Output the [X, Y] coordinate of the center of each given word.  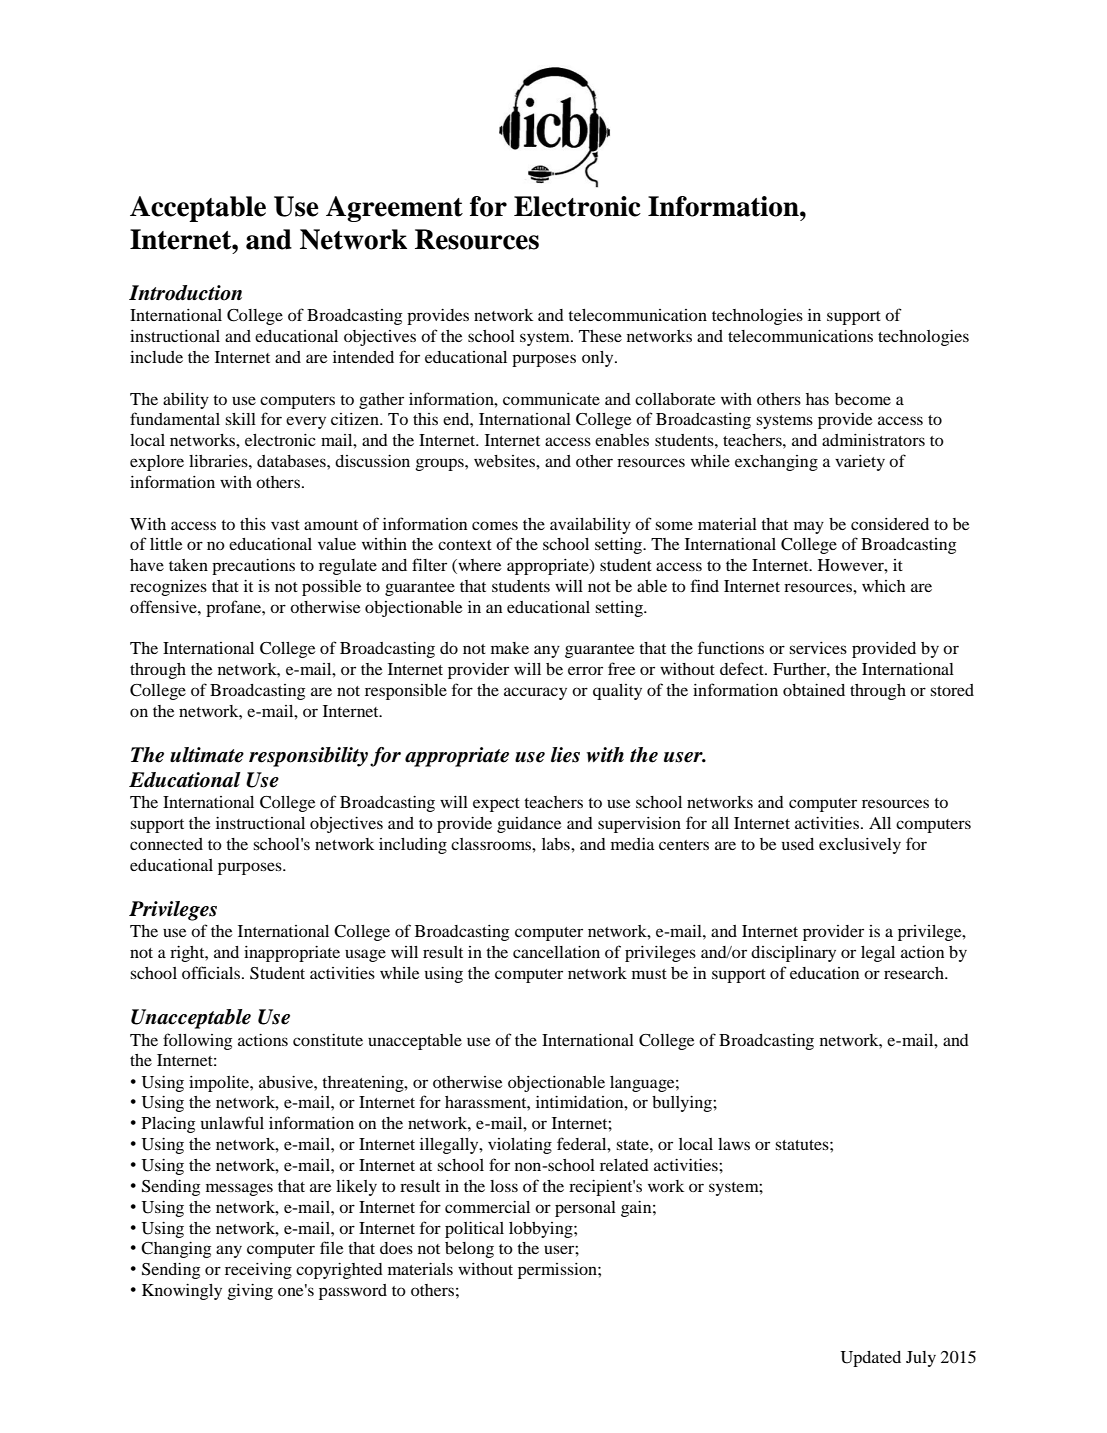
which [884, 586]
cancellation [556, 952]
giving [250, 1292]
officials [212, 972]
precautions [253, 567]
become [863, 399]
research [915, 973]
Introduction [185, 293]
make [510, 648]
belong [469, 1250]
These [600, 336]
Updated [871, 1359]
